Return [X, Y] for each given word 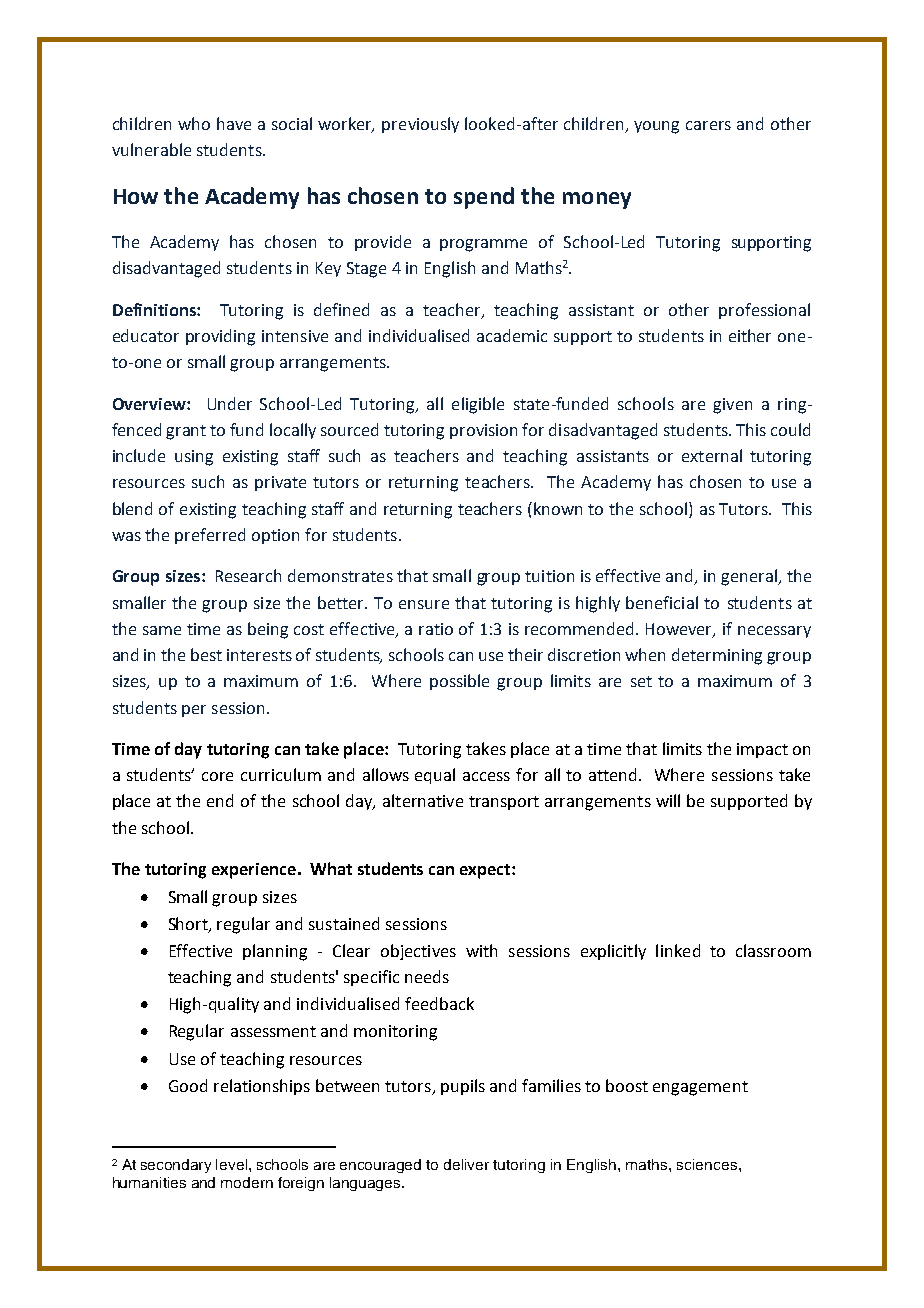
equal [435, 776]
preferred [210, 536]
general [750, 577]
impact [762, 750]
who [194, 123]
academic [512, 335]
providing [220, 337]
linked [678, 950]
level [233, 1164]
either [750, 335]
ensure [424, 604]
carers [708, 125]
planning [275, 952]
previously [420, 125]
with [481, 950]
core [217, 776]
